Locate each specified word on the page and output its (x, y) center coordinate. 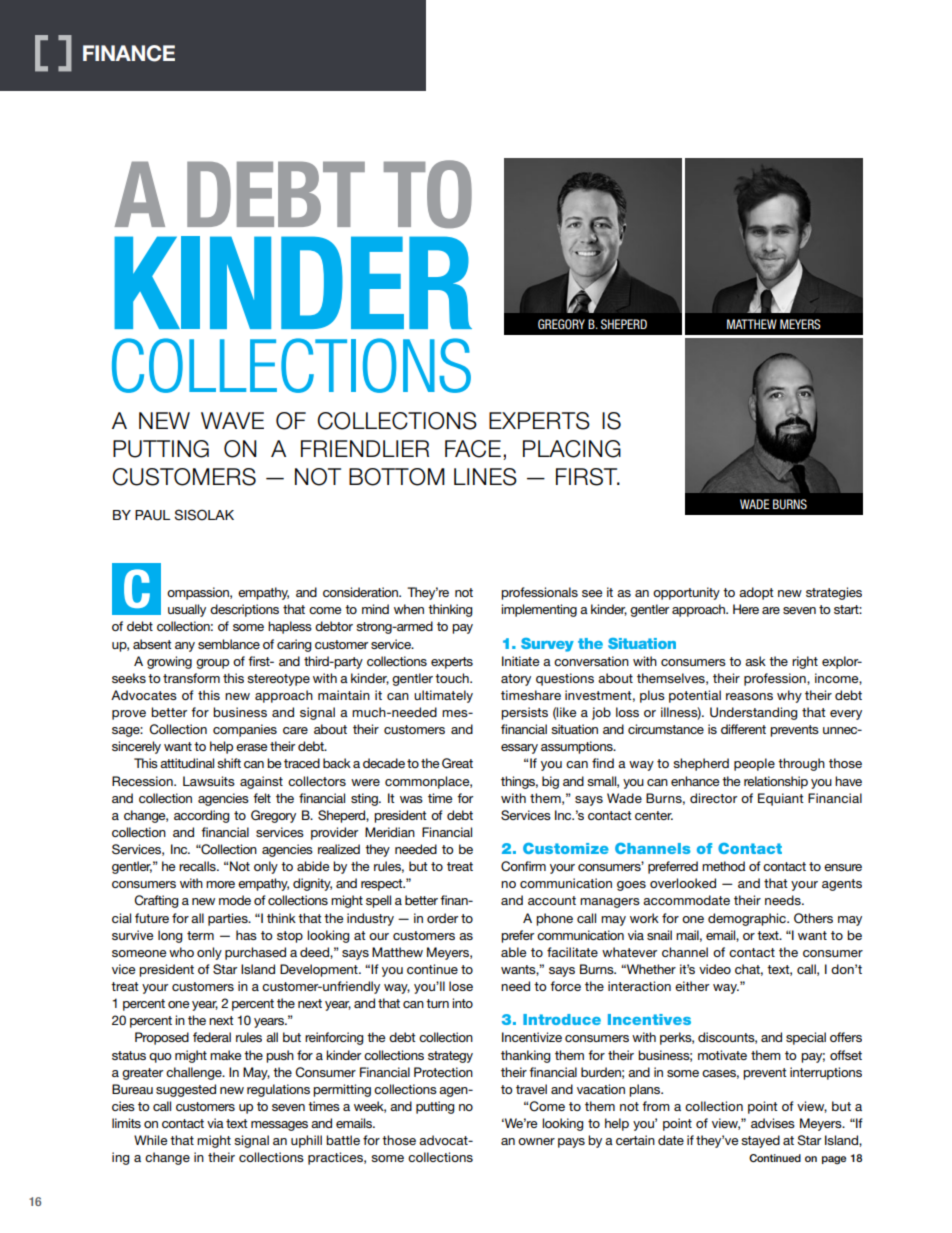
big (550, 782)
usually (187, 610)
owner (536, 1141)
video (715, 969)
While (151, 1140)
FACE (473, 449)
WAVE (232, 420)
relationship (776, 782)
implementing (539, 610)
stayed (760, 1141)
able (514, 952)
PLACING (572, 449)
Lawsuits (209, 781)
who (181, 952)
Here (746, 609)
